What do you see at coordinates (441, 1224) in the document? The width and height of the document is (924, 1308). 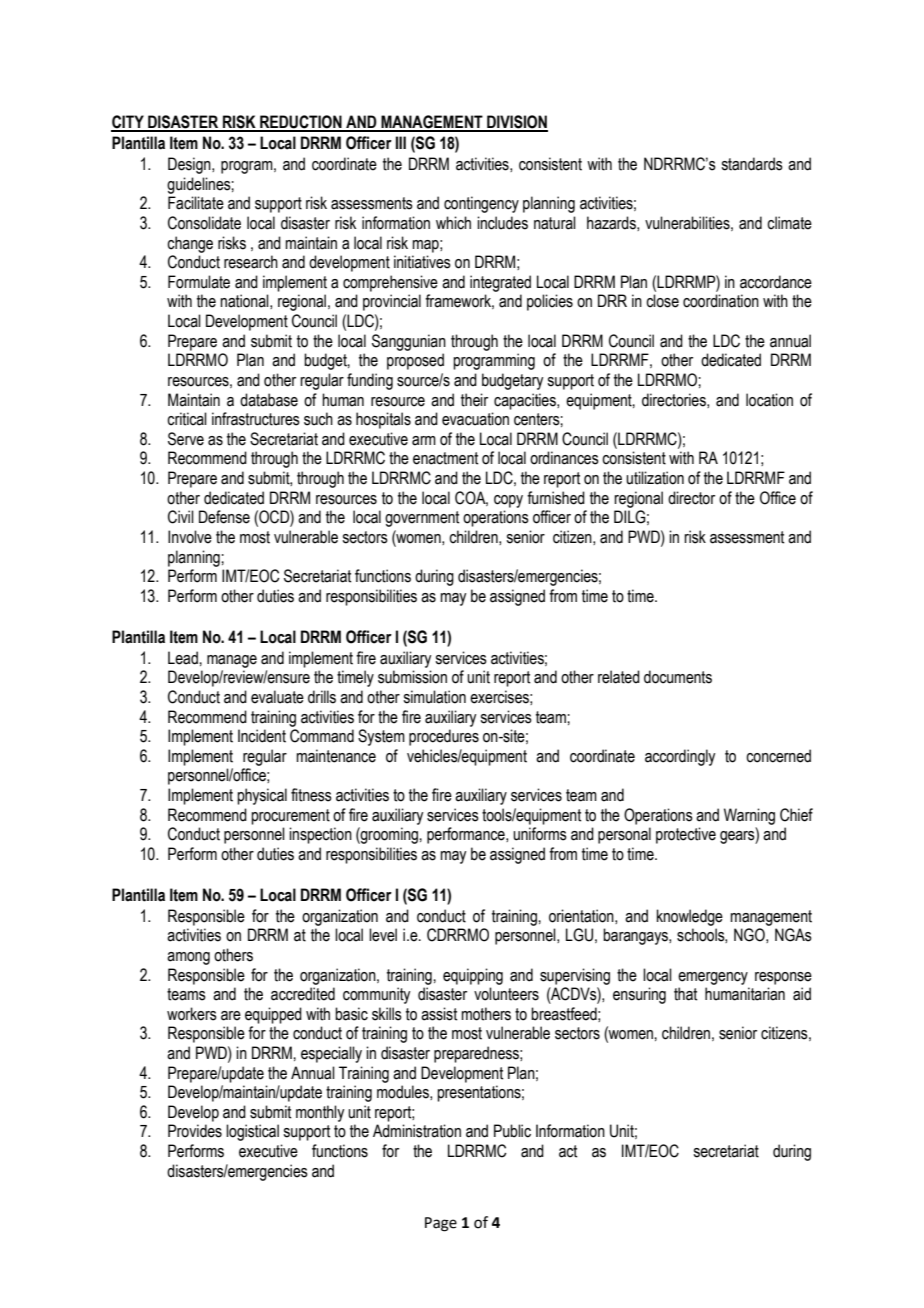 I see `Page` at bounding box center [441, 1224].
